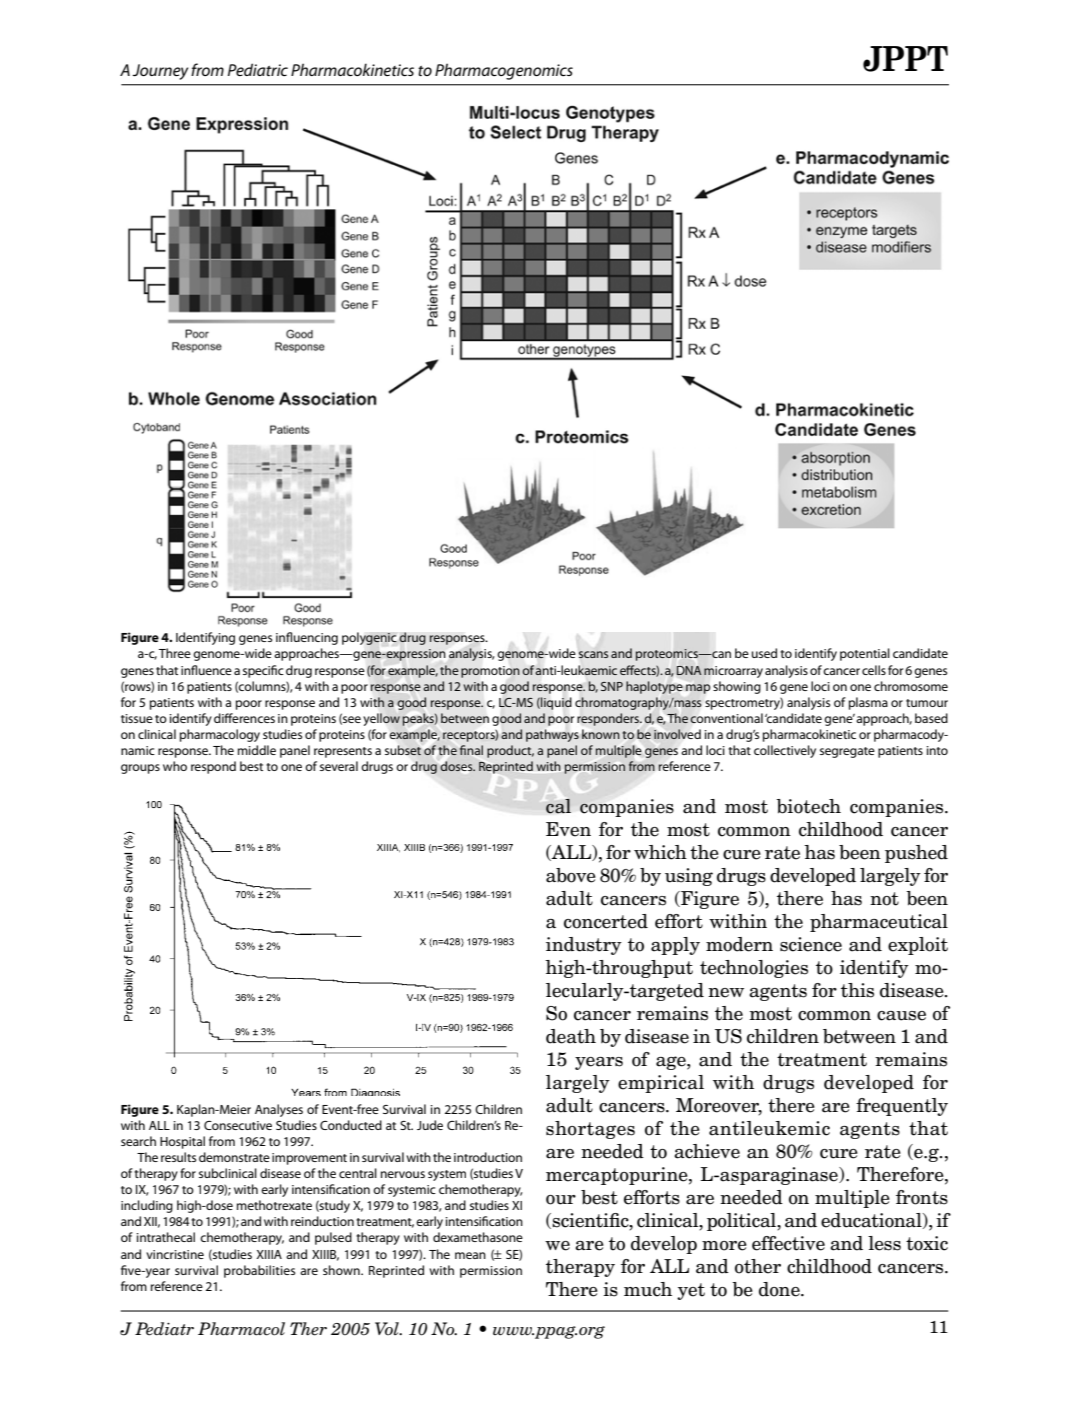 The image size is (1069, 1414). What do you see at coordinates (490, 672) in the screenshot?
I see `promotion` at bounding box center [490, 672].
